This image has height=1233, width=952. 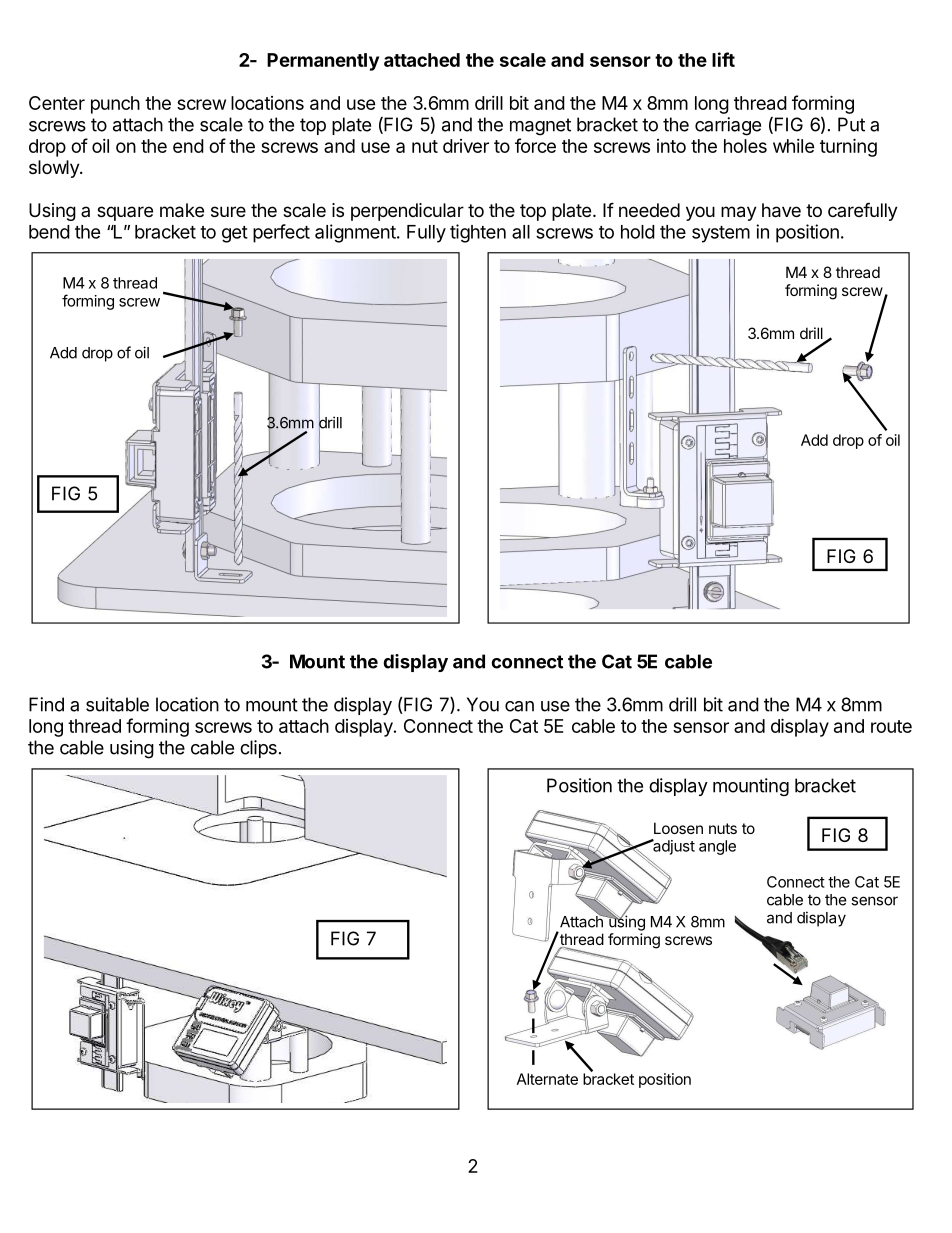 What do you see at coordinates (466, 146) in the image?
I see `driver` at bounding box center [466, 146].
